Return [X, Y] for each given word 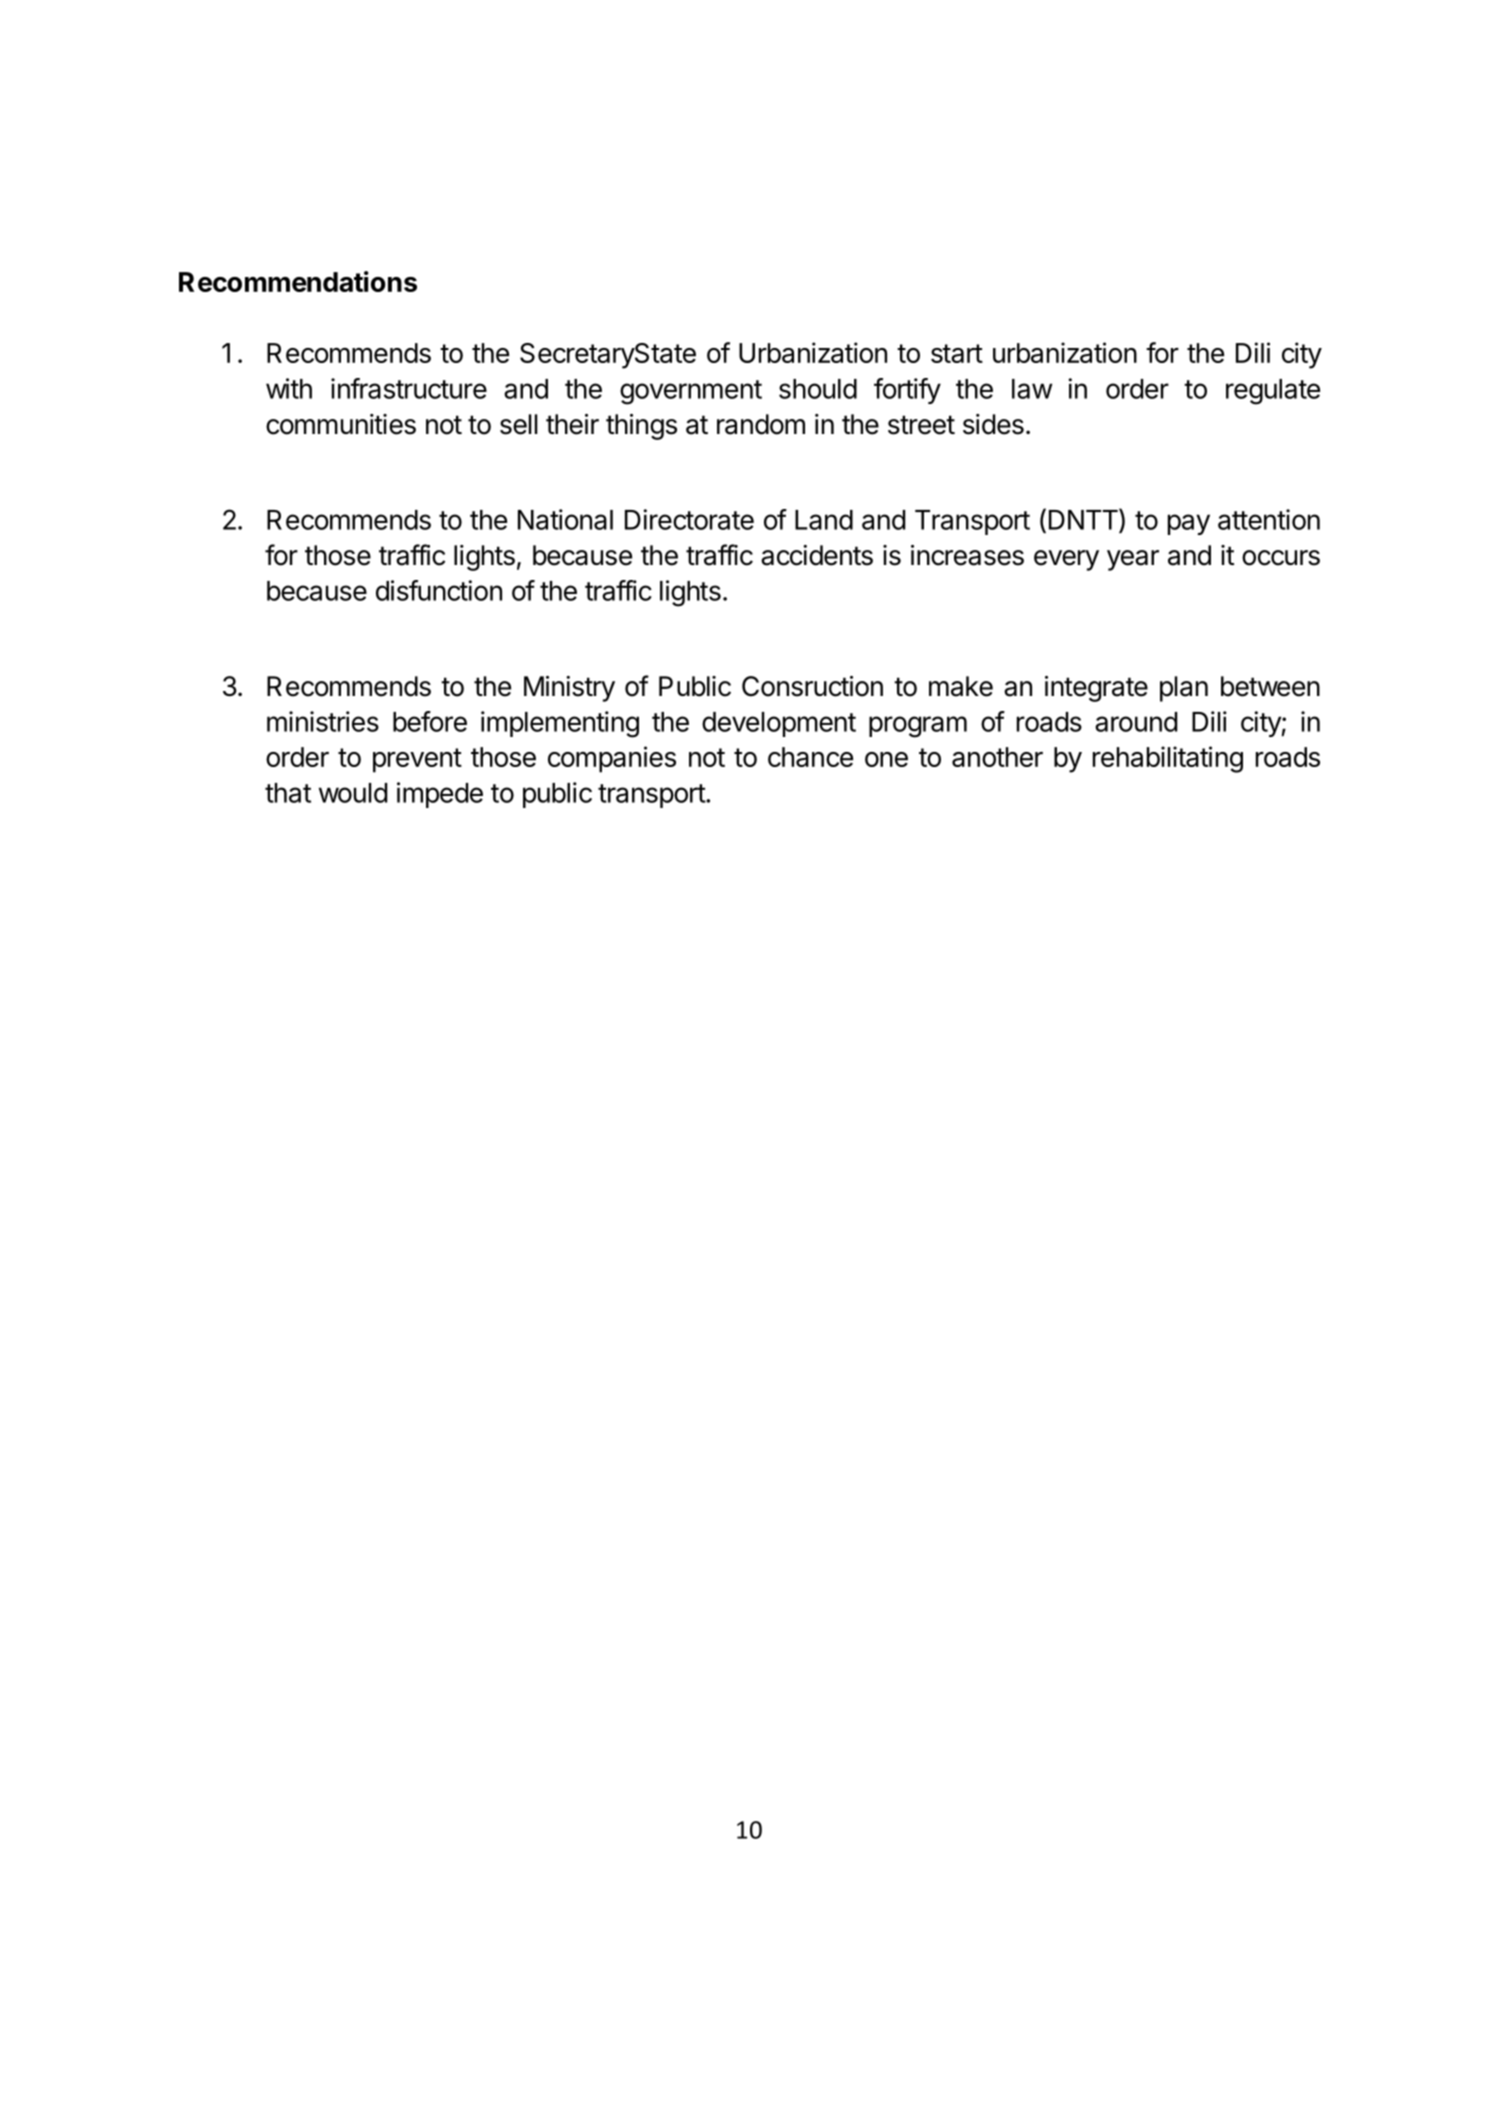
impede [440, 795]
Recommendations [298, 281]
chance [810, 757]
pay [1189, 524]
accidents [817, 555]
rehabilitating [1168, 759]
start [957, 353]
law [1032, 389]
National [565, 519]
